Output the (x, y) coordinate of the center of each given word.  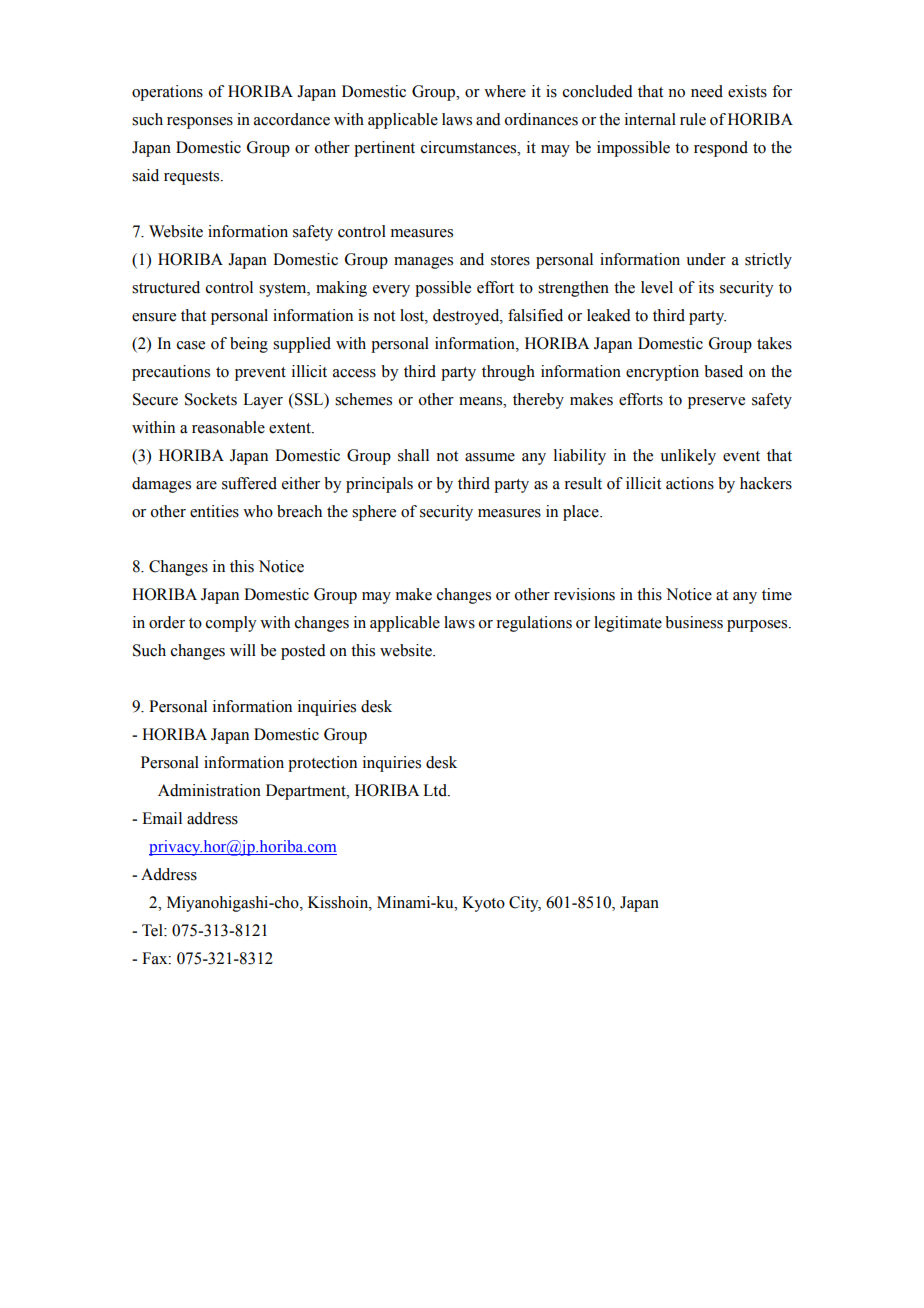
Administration (209, 790)
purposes (758, 626)
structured (166, 287)
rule (693, 119)
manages (423, 263)
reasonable (228, 427)
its (706, 287)
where (505, 91)
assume (490, 457)
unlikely (688, 457)
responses (200, 123)
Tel (153, 930)
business (694, 622)
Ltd (436, 790)
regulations (534, 624)
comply (231, 624)
